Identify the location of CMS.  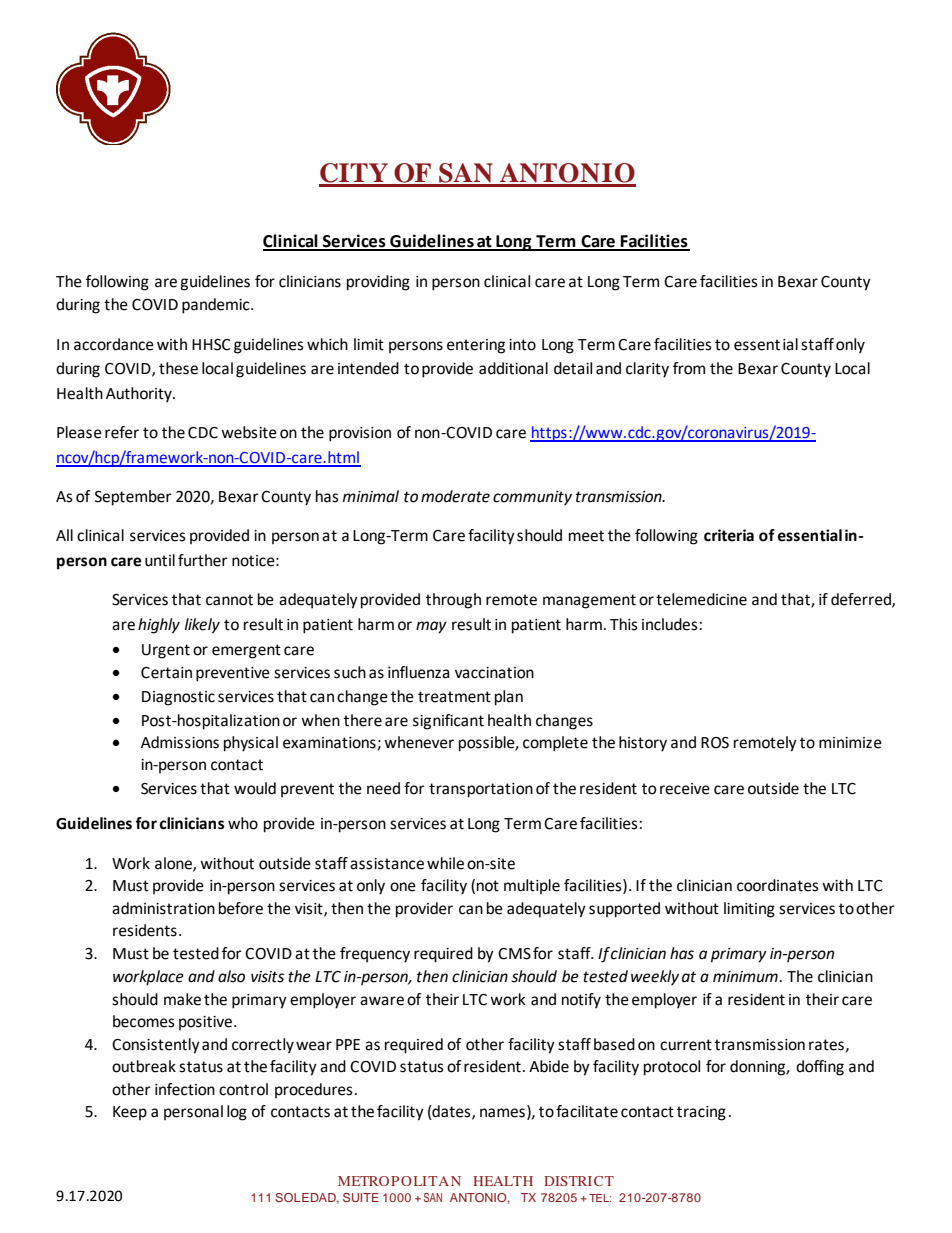
(514, 954).
